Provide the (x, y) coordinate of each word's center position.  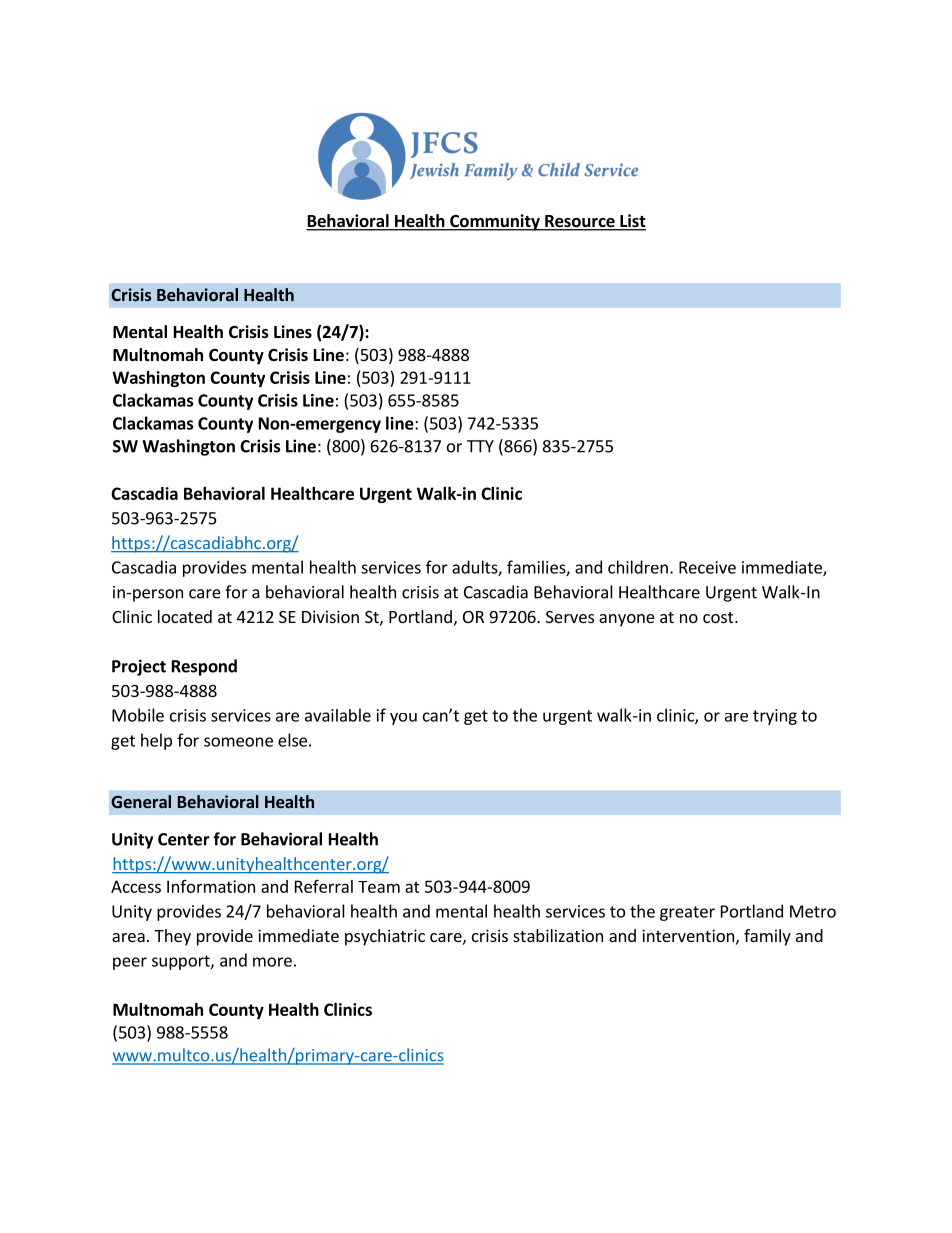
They (172, 937)
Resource (580, 222)
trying (775, 717)
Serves (570, 617)
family (767, 937)
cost (719, 617)
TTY (480, 446)
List (632, 222)
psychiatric (385, 937)
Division (330, 616)
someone (238, 742)
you (403, 719)
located (185, 616)
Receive (707, 567)
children (638, 567)
